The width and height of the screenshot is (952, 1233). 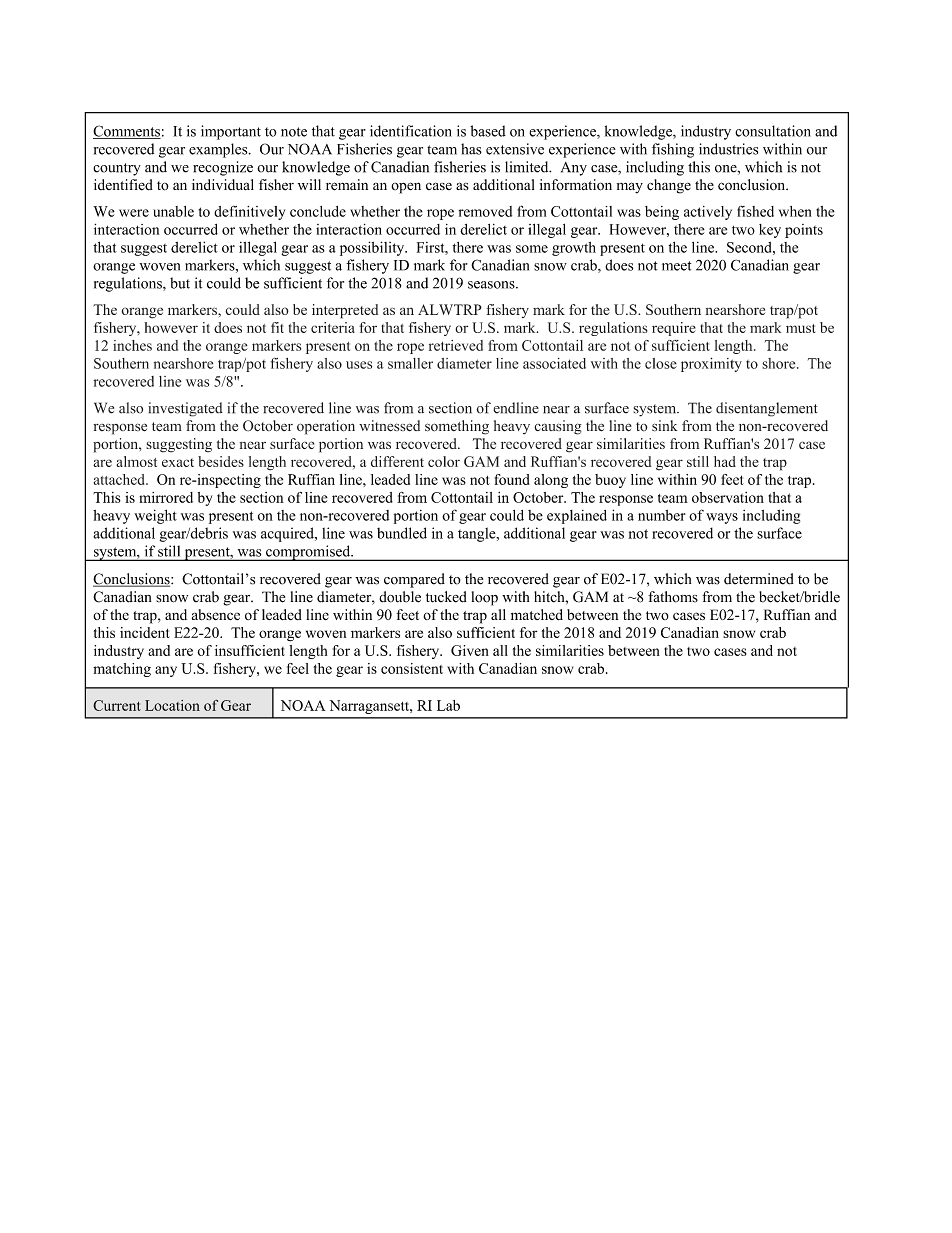 What do you see at coordinates (664, 426) in the screenshot?
I see `sink` at bounding box center [664, 426].
